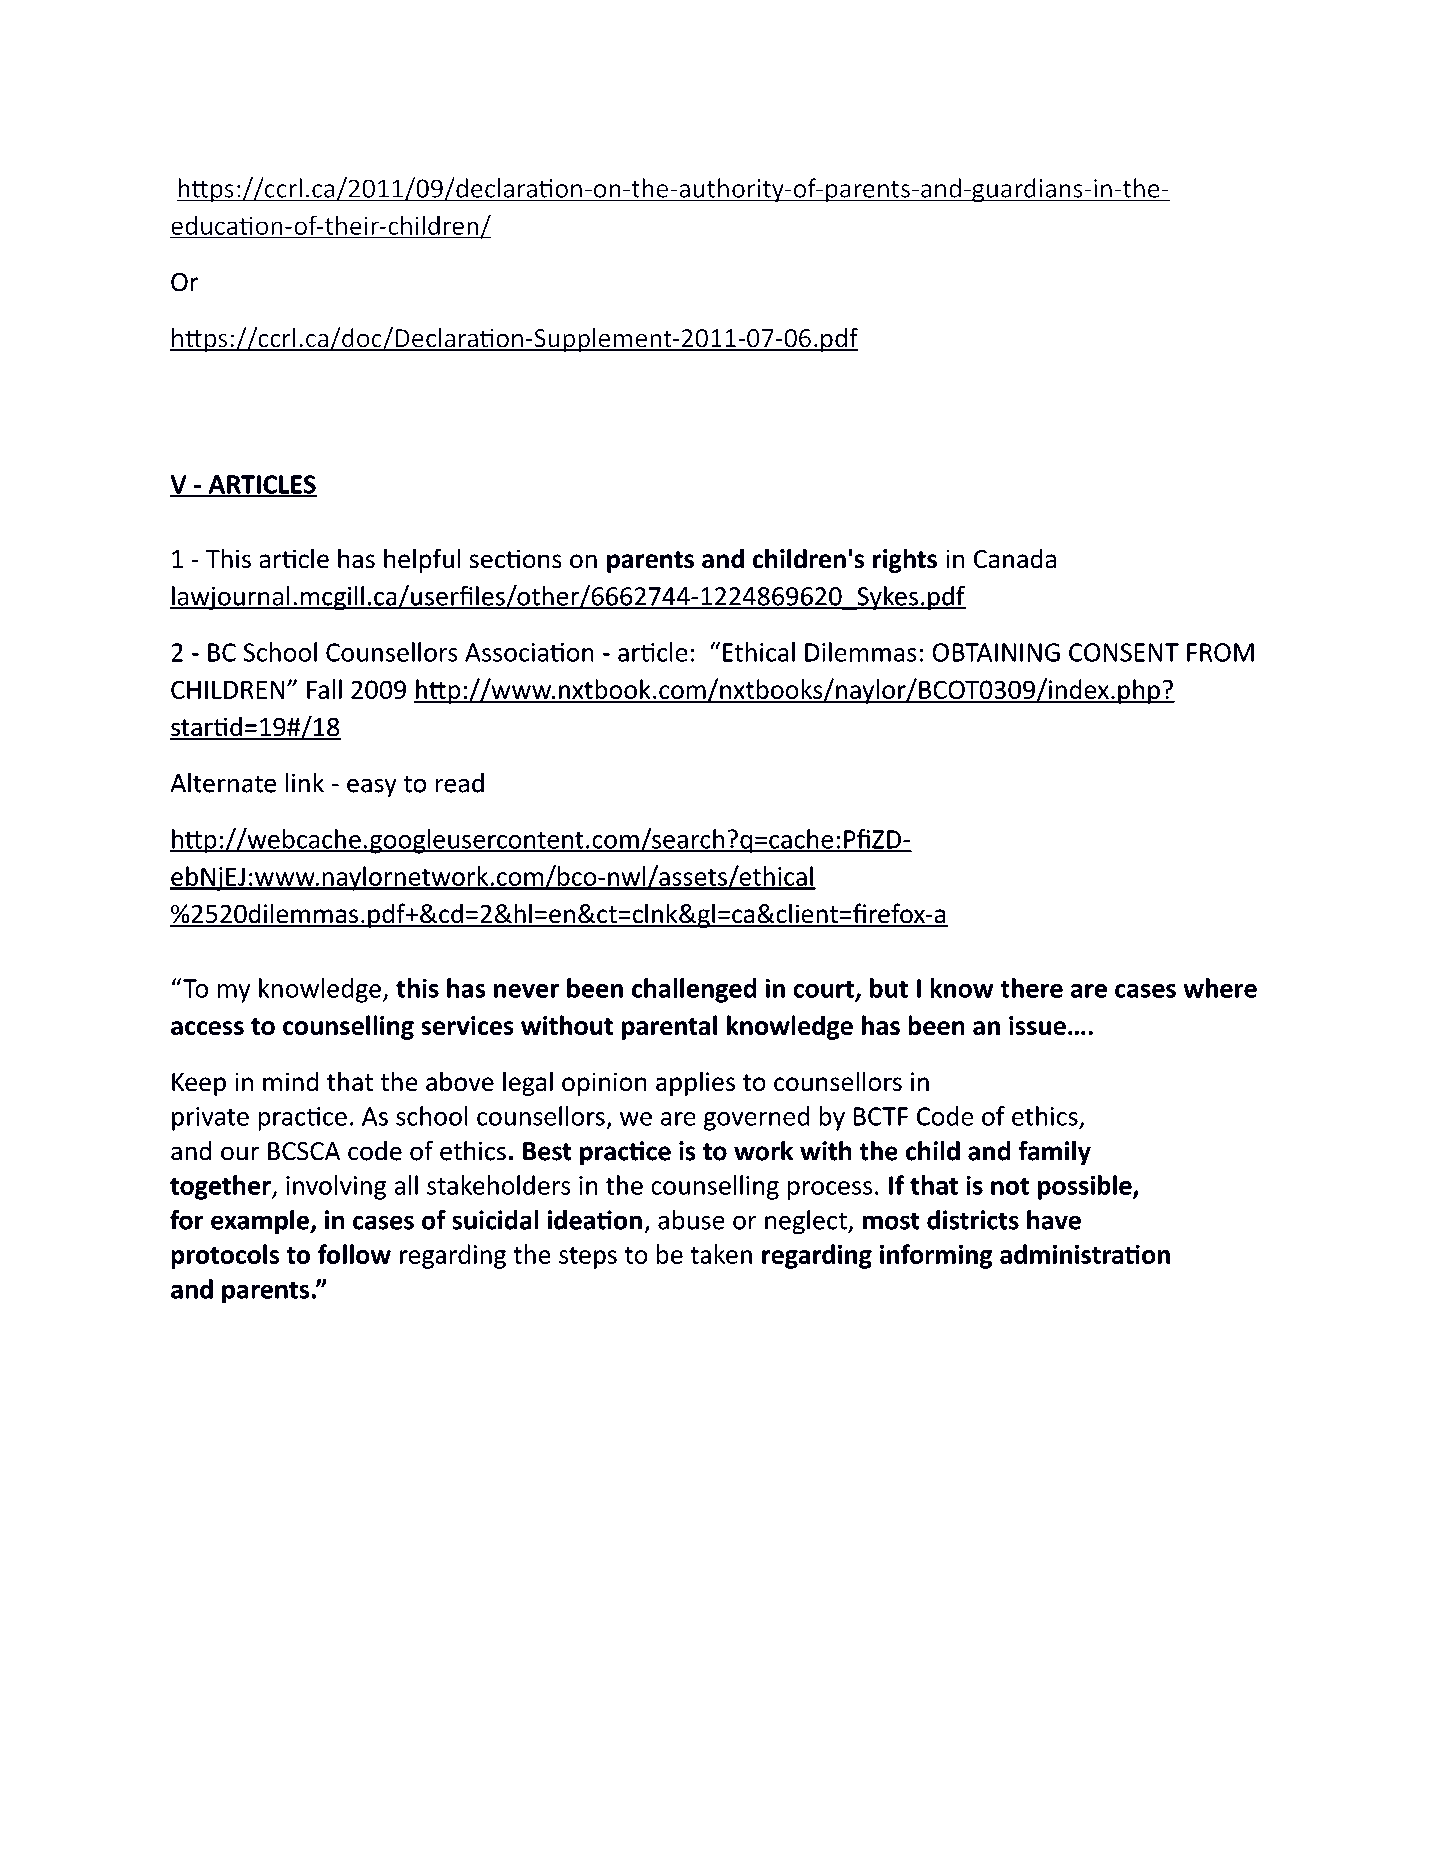 This image has width=1444, height=1869. I want to click on access, so click(207, 1028).
